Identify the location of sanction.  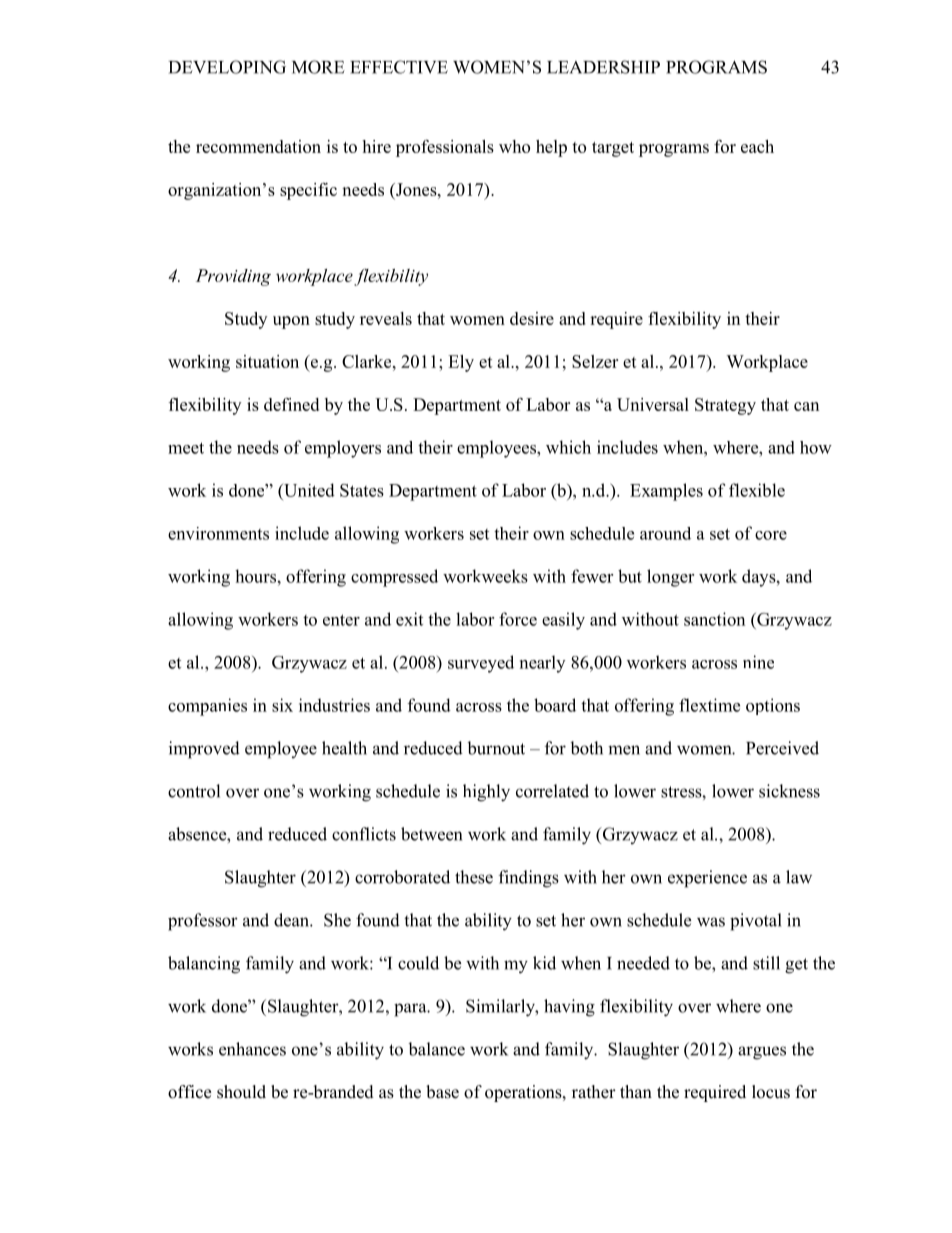
(714, 619).
